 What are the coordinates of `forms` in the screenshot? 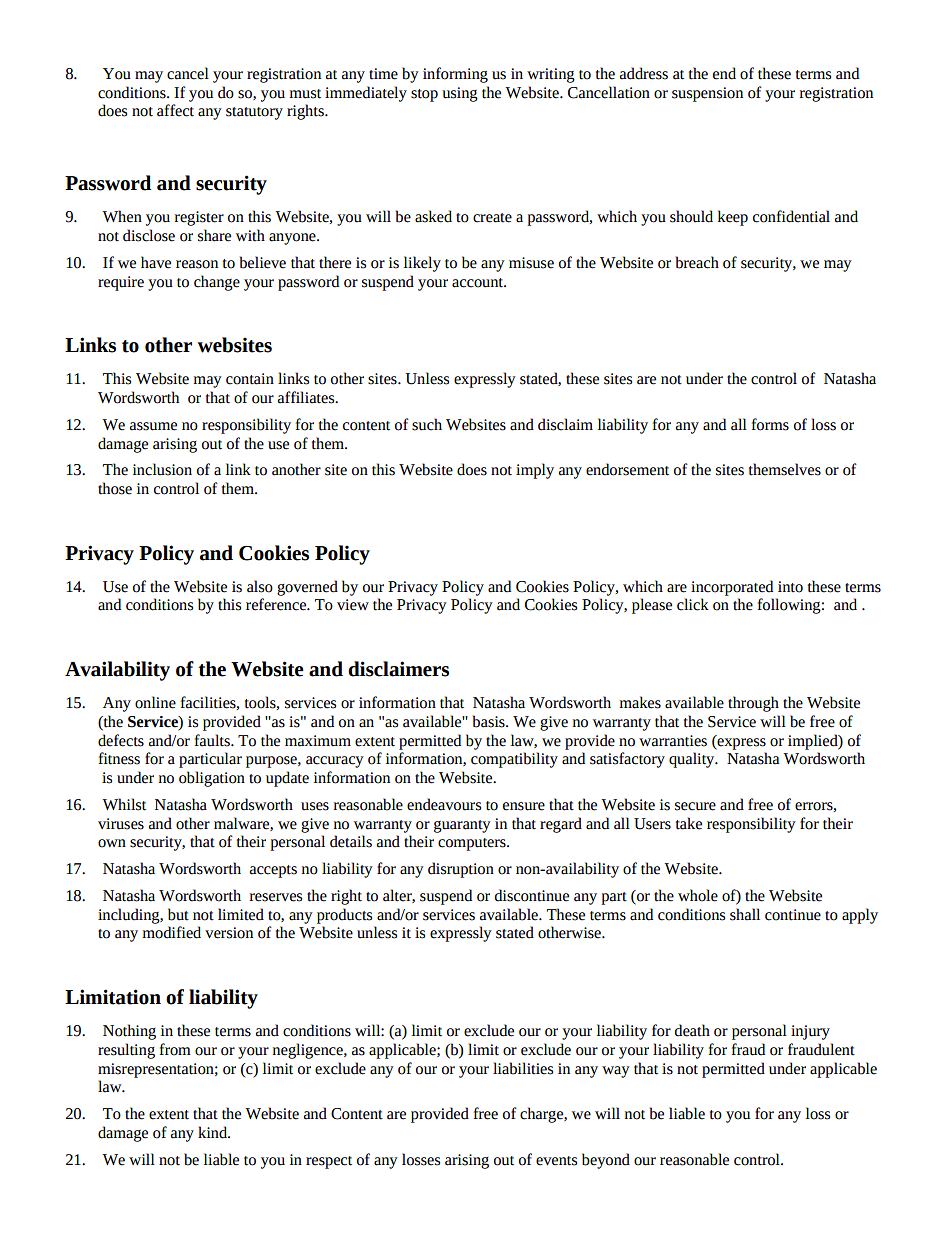 It's located at (770, 424).
